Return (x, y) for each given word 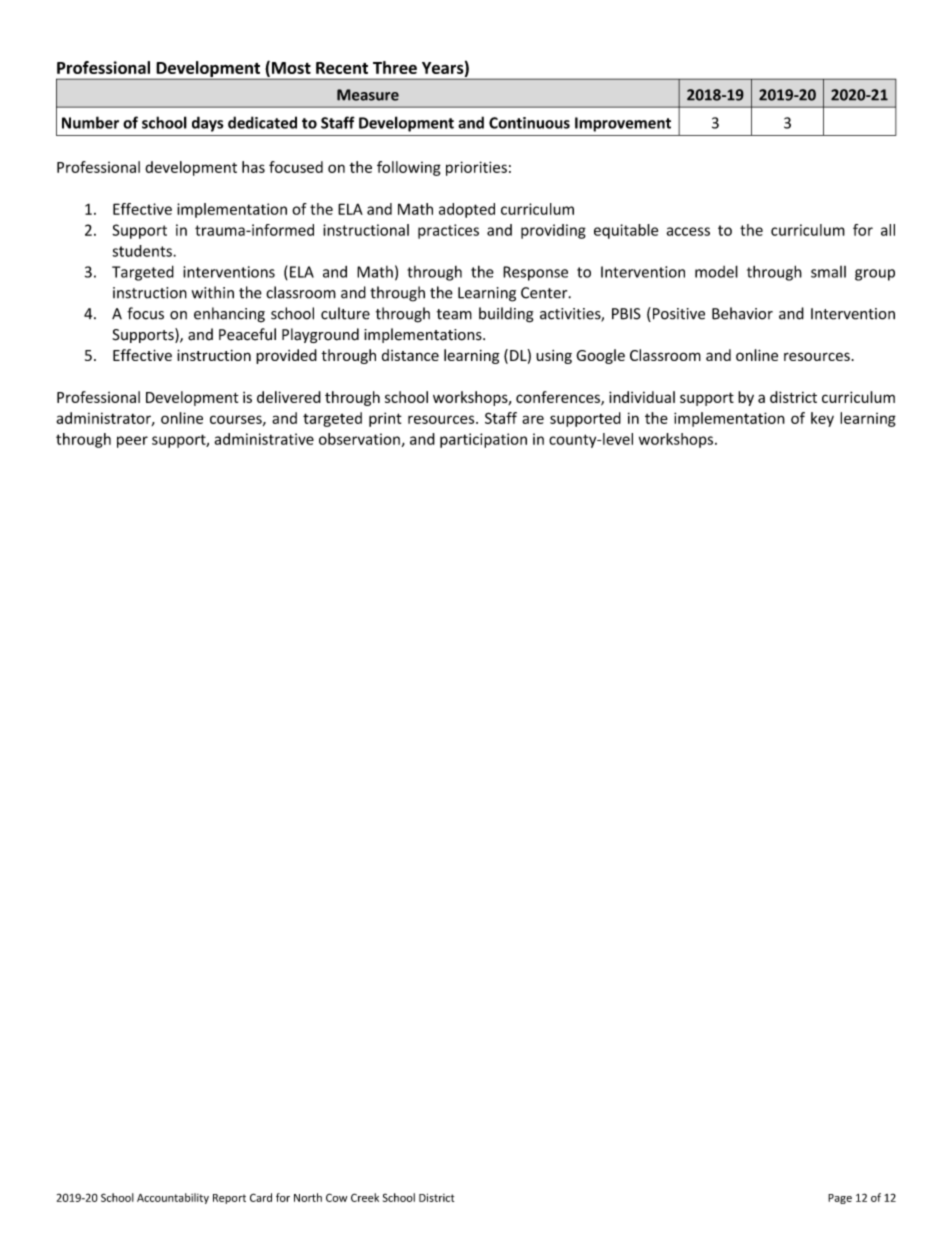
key (822, 419)
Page (840, 1199)
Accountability (173, 1198)
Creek (365, 1197)
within (213, 292)
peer (132, 442)
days (207, 124)
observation (359, 439)
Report (229, 1199)
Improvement (623, 124)
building (506, 315)
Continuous (529, 123)
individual (642, 397)
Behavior (742, 313)
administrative (264, 439)
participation (483, 440)
